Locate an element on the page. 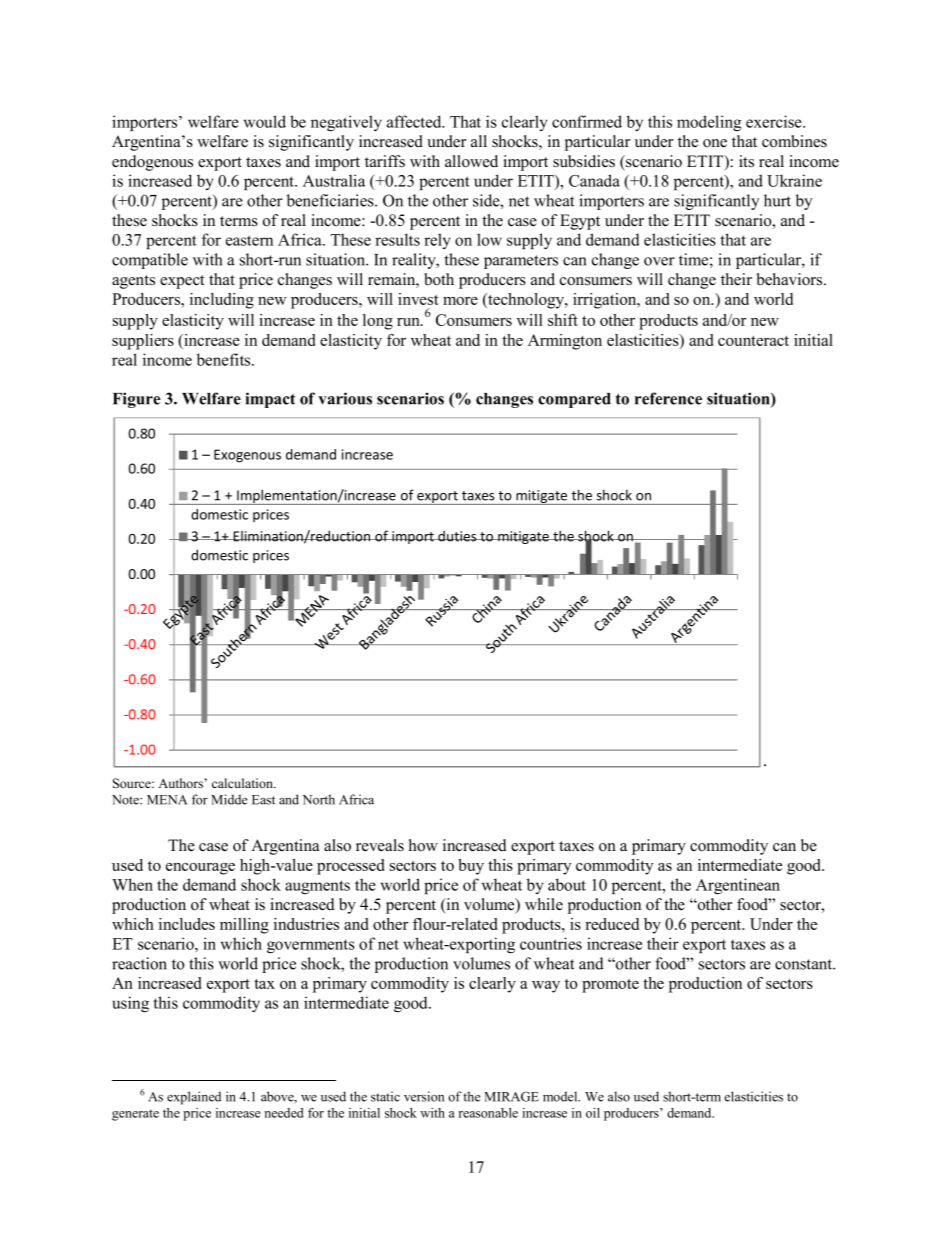 This document has width=952, height=1233. compared is located at coordinates (574, 400).
